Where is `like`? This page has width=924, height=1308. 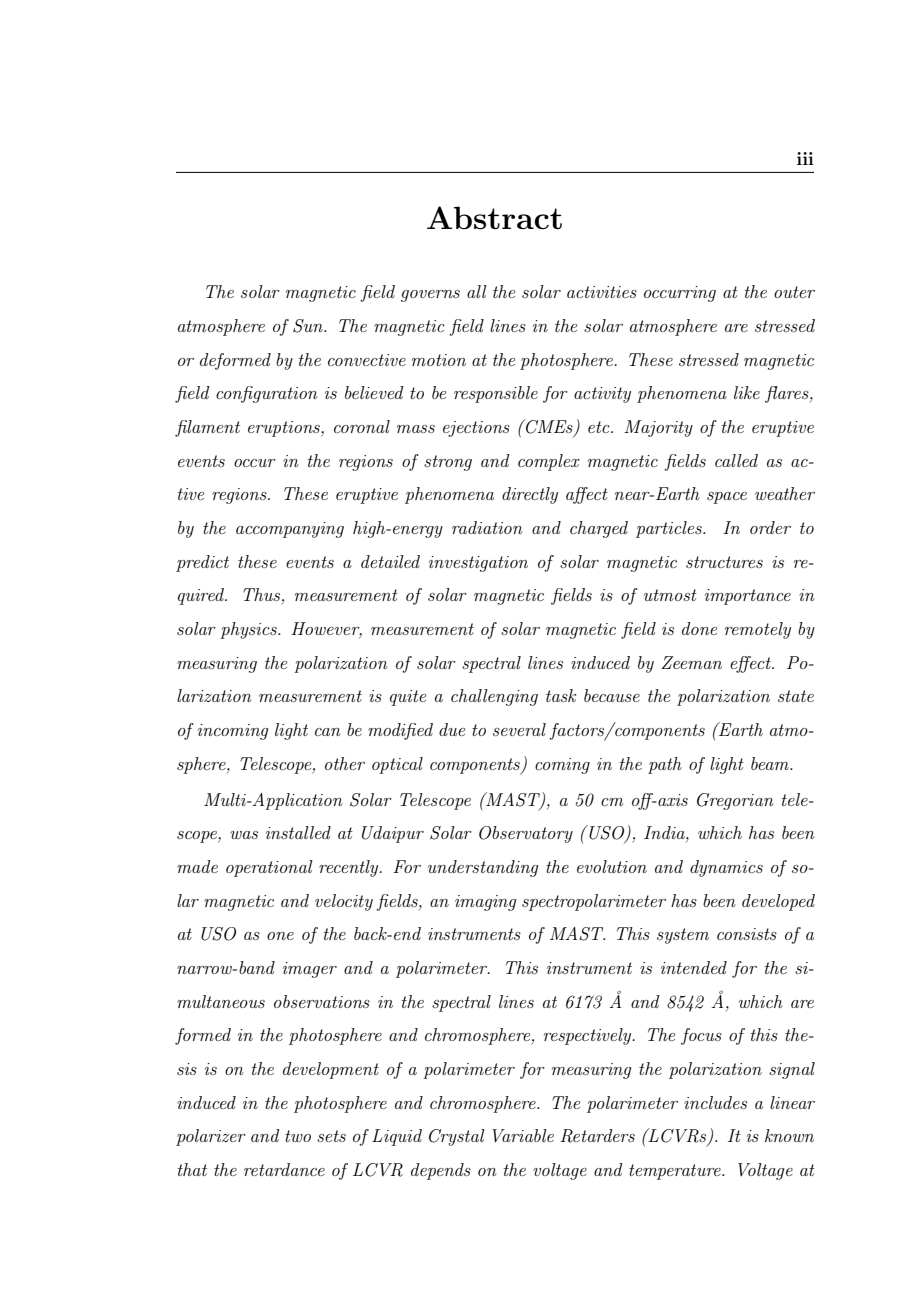 like is located at coordinates (747, 392).
